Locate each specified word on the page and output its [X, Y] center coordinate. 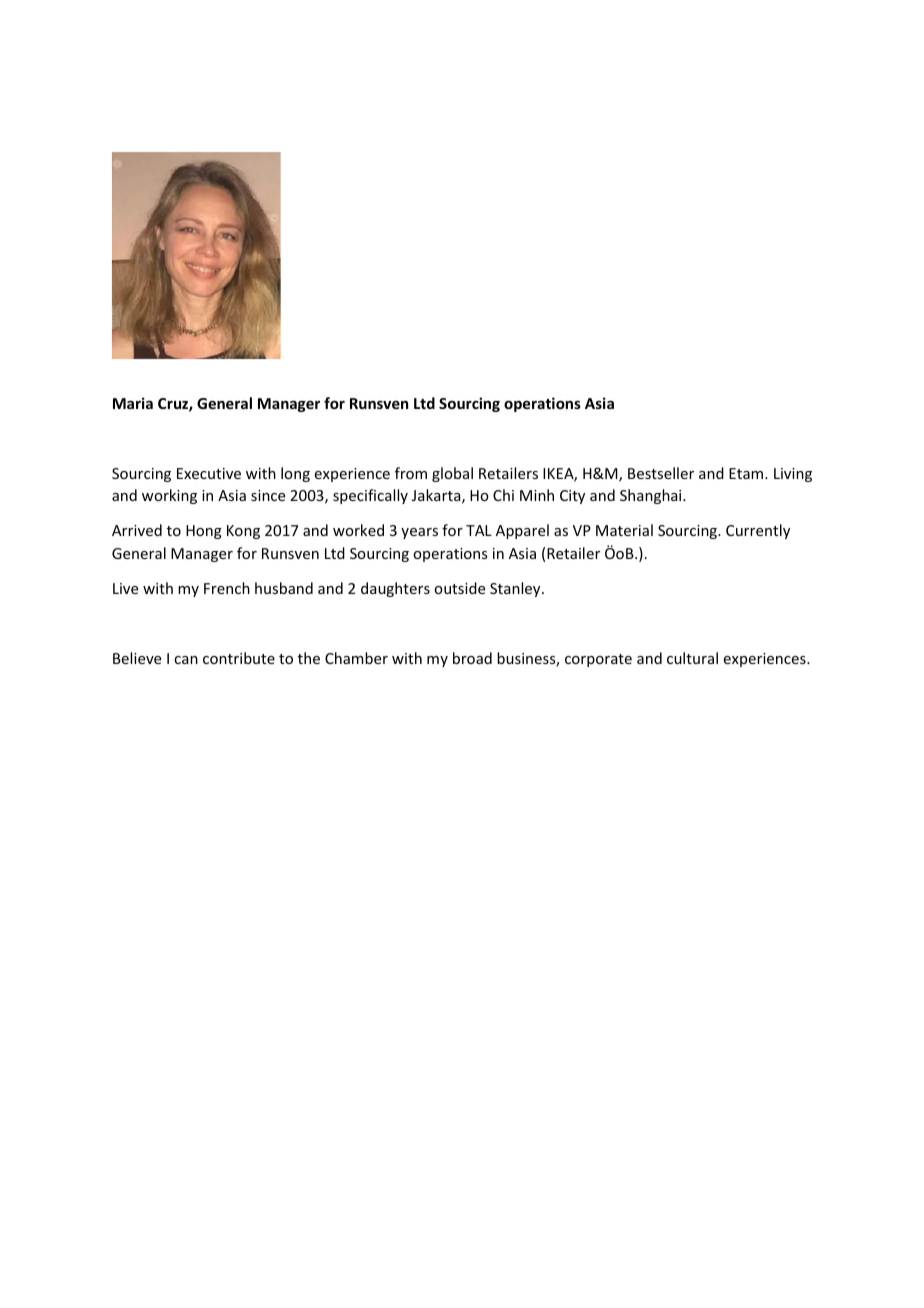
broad [472, 658]
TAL [479, 530]
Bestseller [661, 473]
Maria [133, 403]
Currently [758, 531]
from [411, 473]
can [186, 660]
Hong [204, 532]
